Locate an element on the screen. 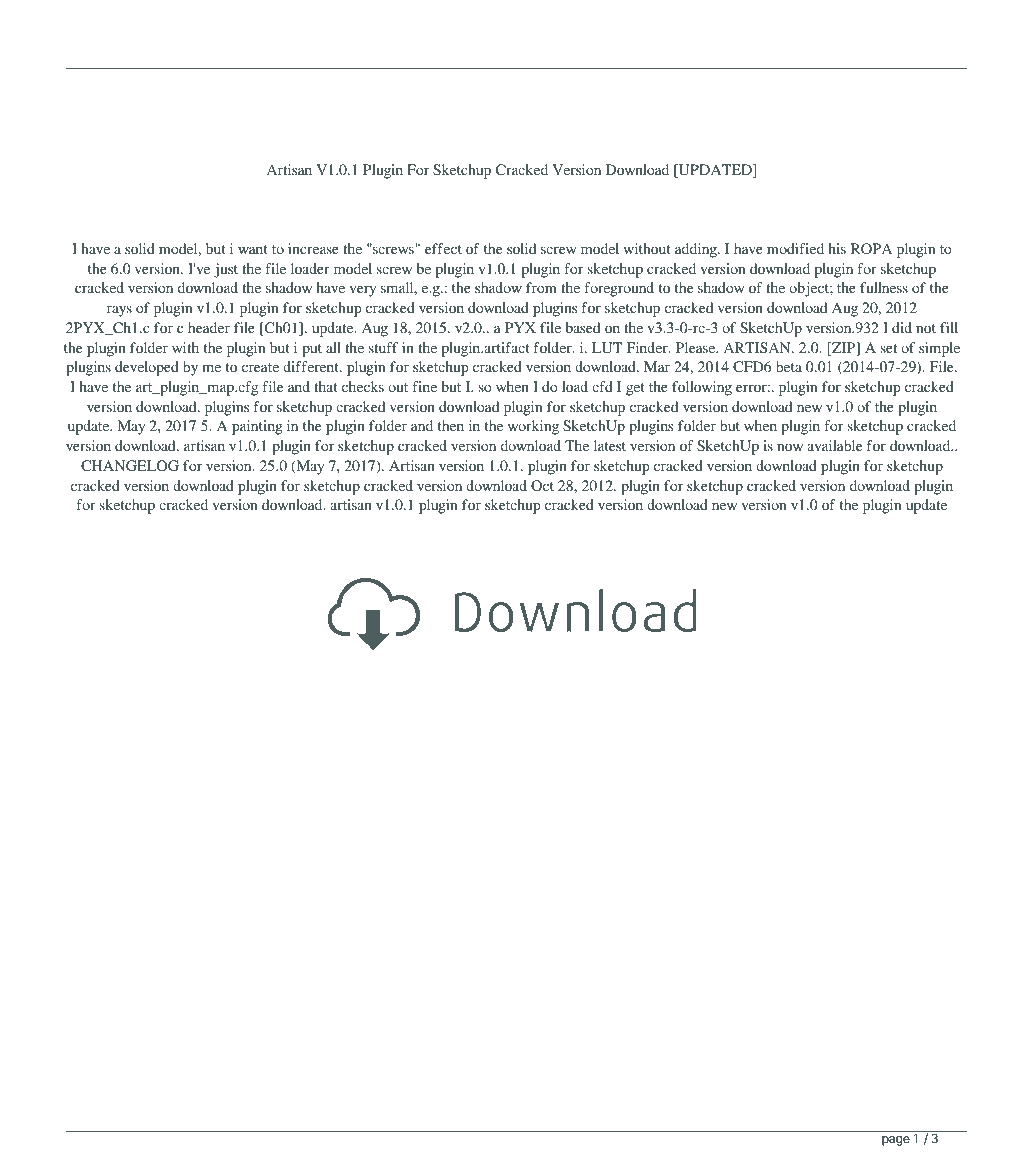 This screenshot has height=1176, width=1033. painting is located at coordinates (257, 427).
